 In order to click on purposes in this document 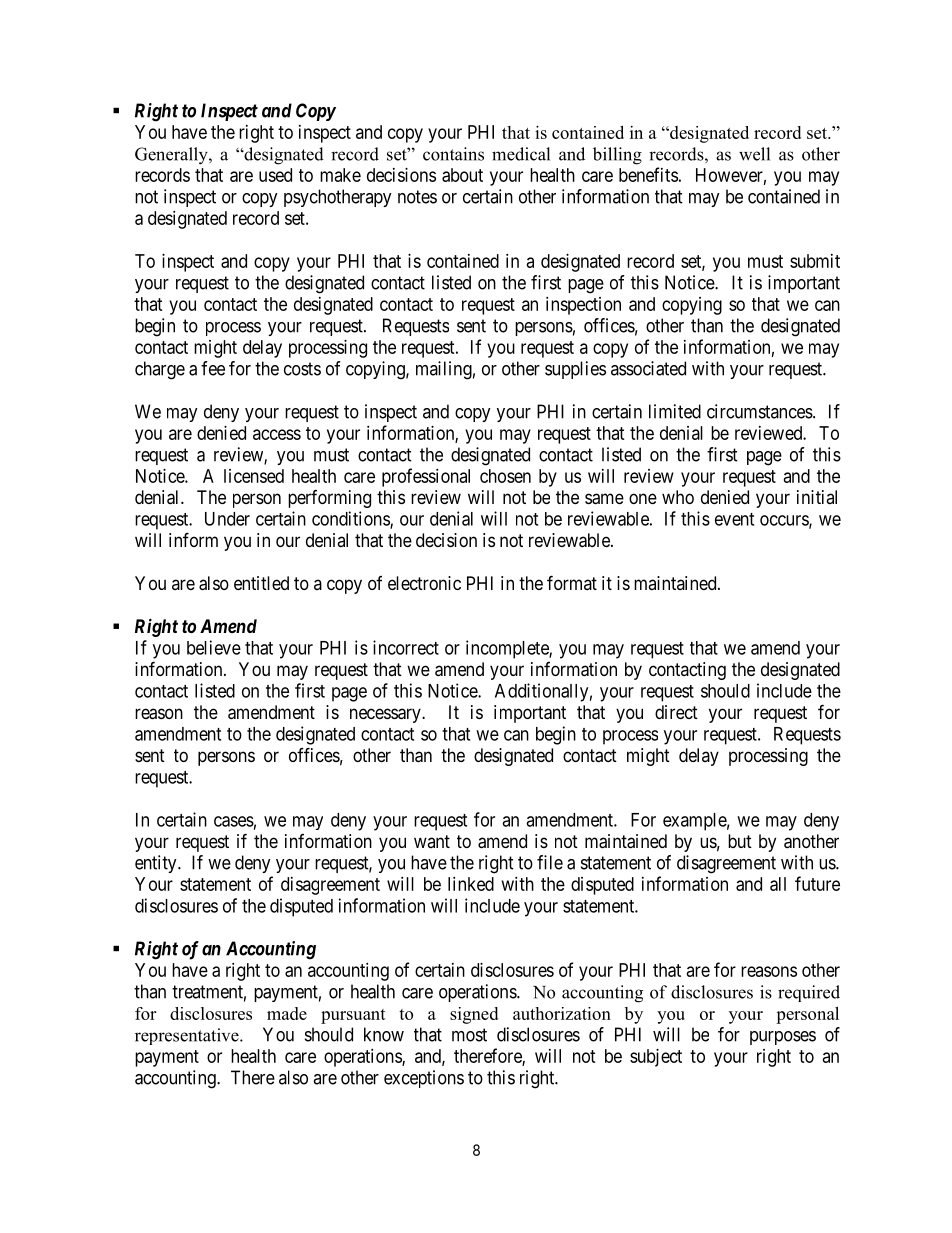, I will do `click(783, 1038)`.
